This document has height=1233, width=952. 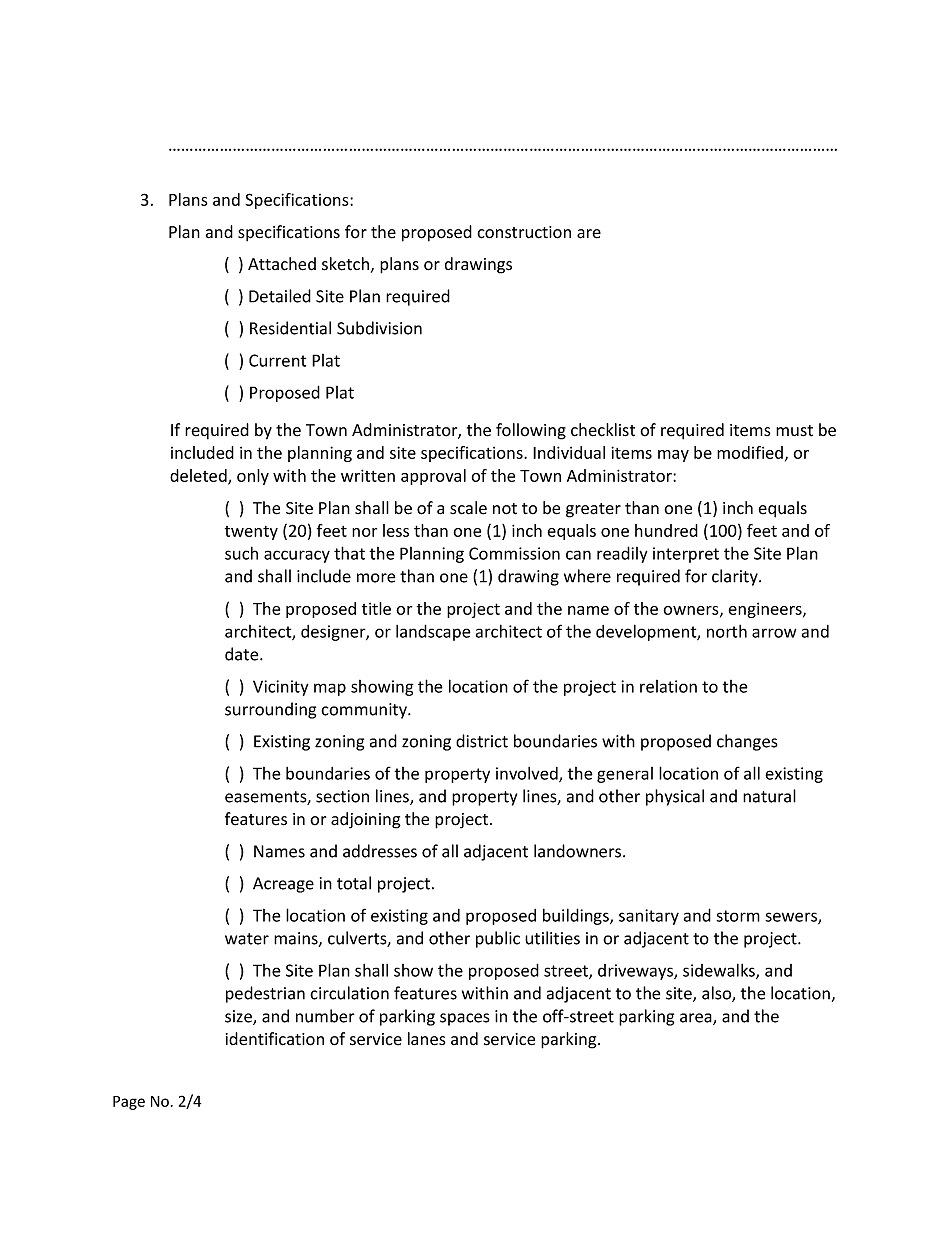 What do you see at coordinates (199, 476) in the document?
I see `deleted` at bounding box center [199, 476].
